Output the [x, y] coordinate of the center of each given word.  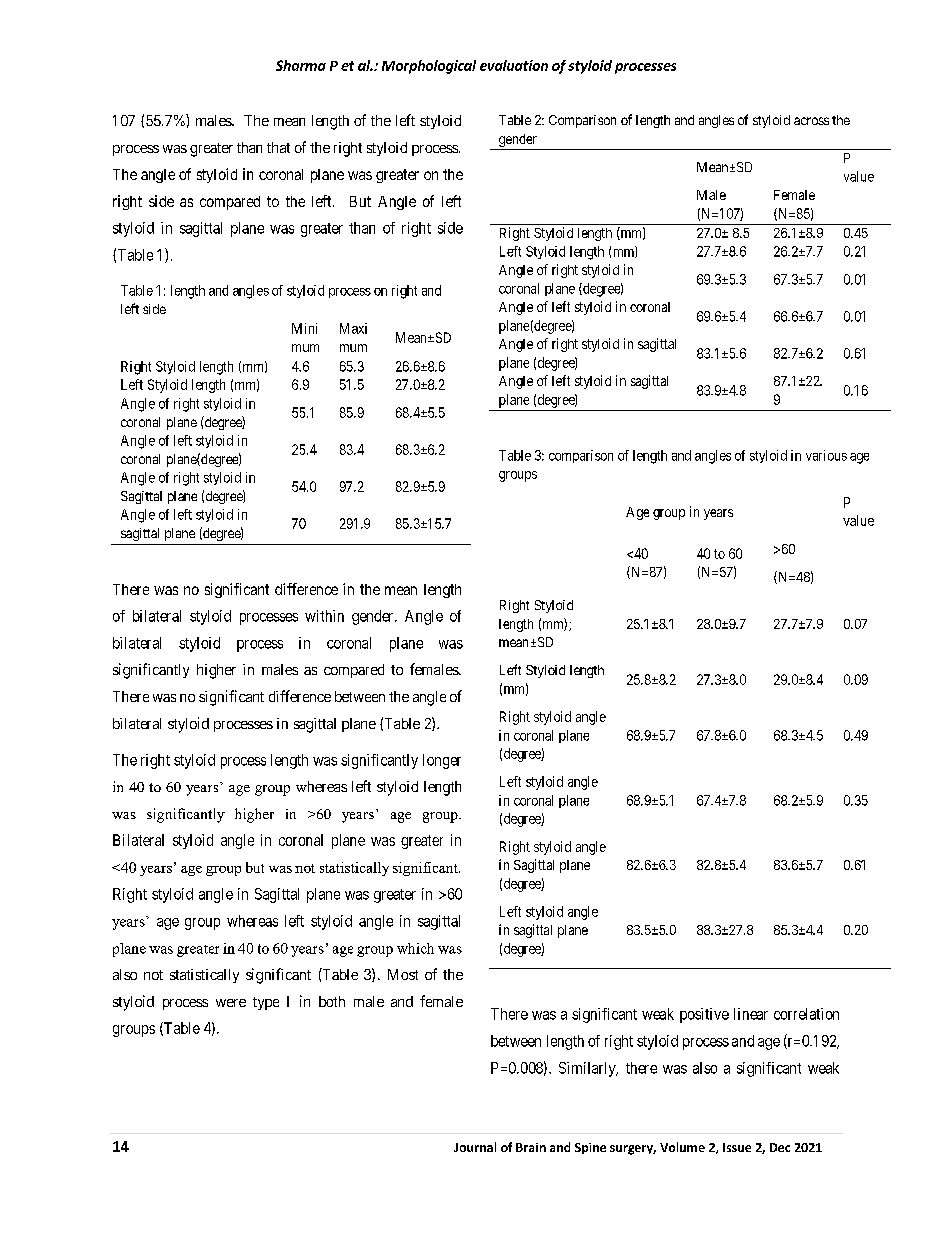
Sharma [301, 65]
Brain [531, 1147]
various [826, 455]
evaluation [514, 65]
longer [442, 761]
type [266, 1003]
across [811, 121]
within [324, 616]
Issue [737, 1147]
